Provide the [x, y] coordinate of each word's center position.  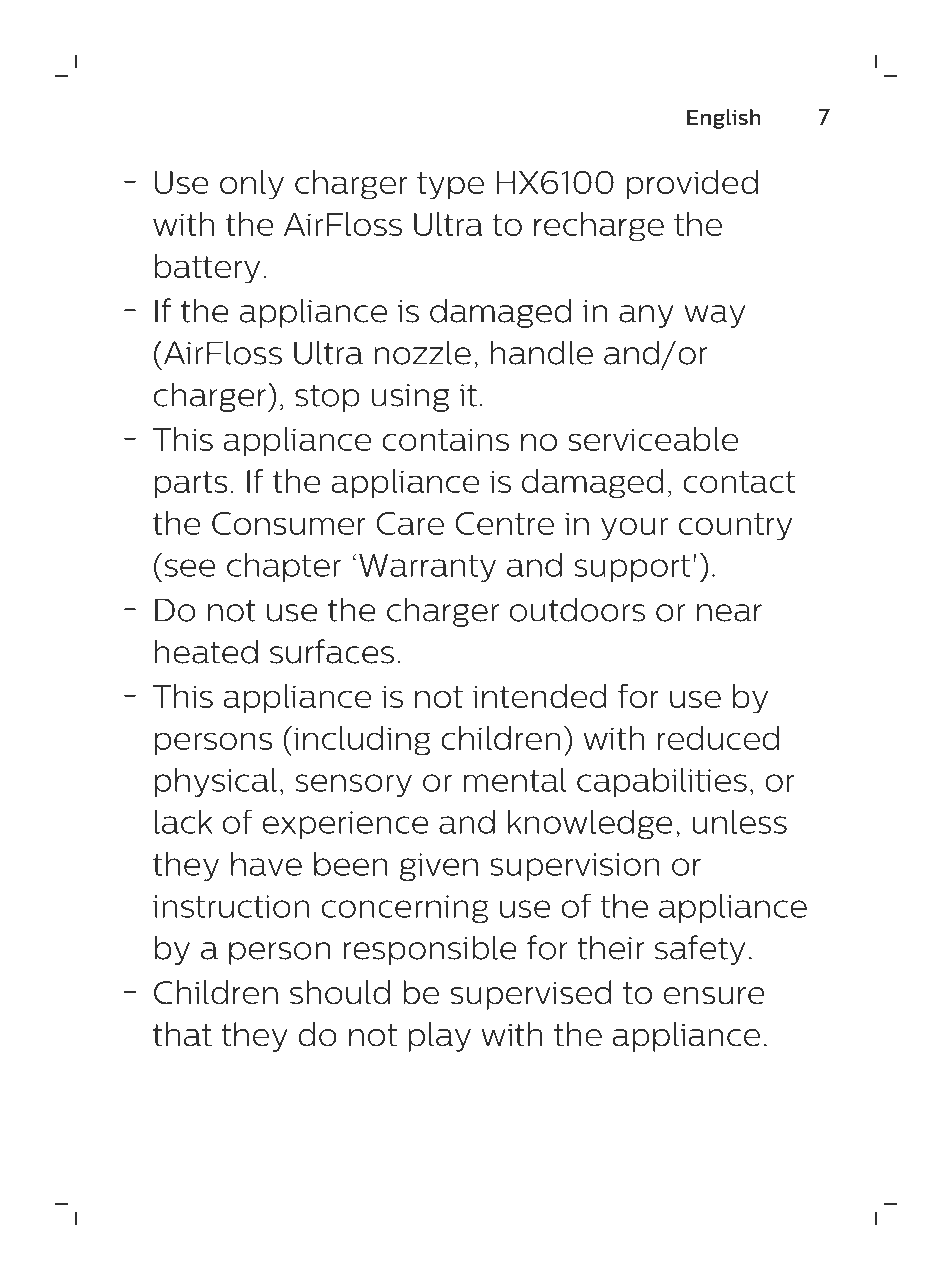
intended [540, 696]
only [252, 185]
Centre [505, 523]
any [646, 316]
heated [206, 651]
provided [692, 185]
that [182, 1034]
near [729, 613]
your [634, 529]
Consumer [289, 523]
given [439, 867]
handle [542, 352]
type [450, 186]
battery [207, 269]
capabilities [662, 782]
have [266, 864]
